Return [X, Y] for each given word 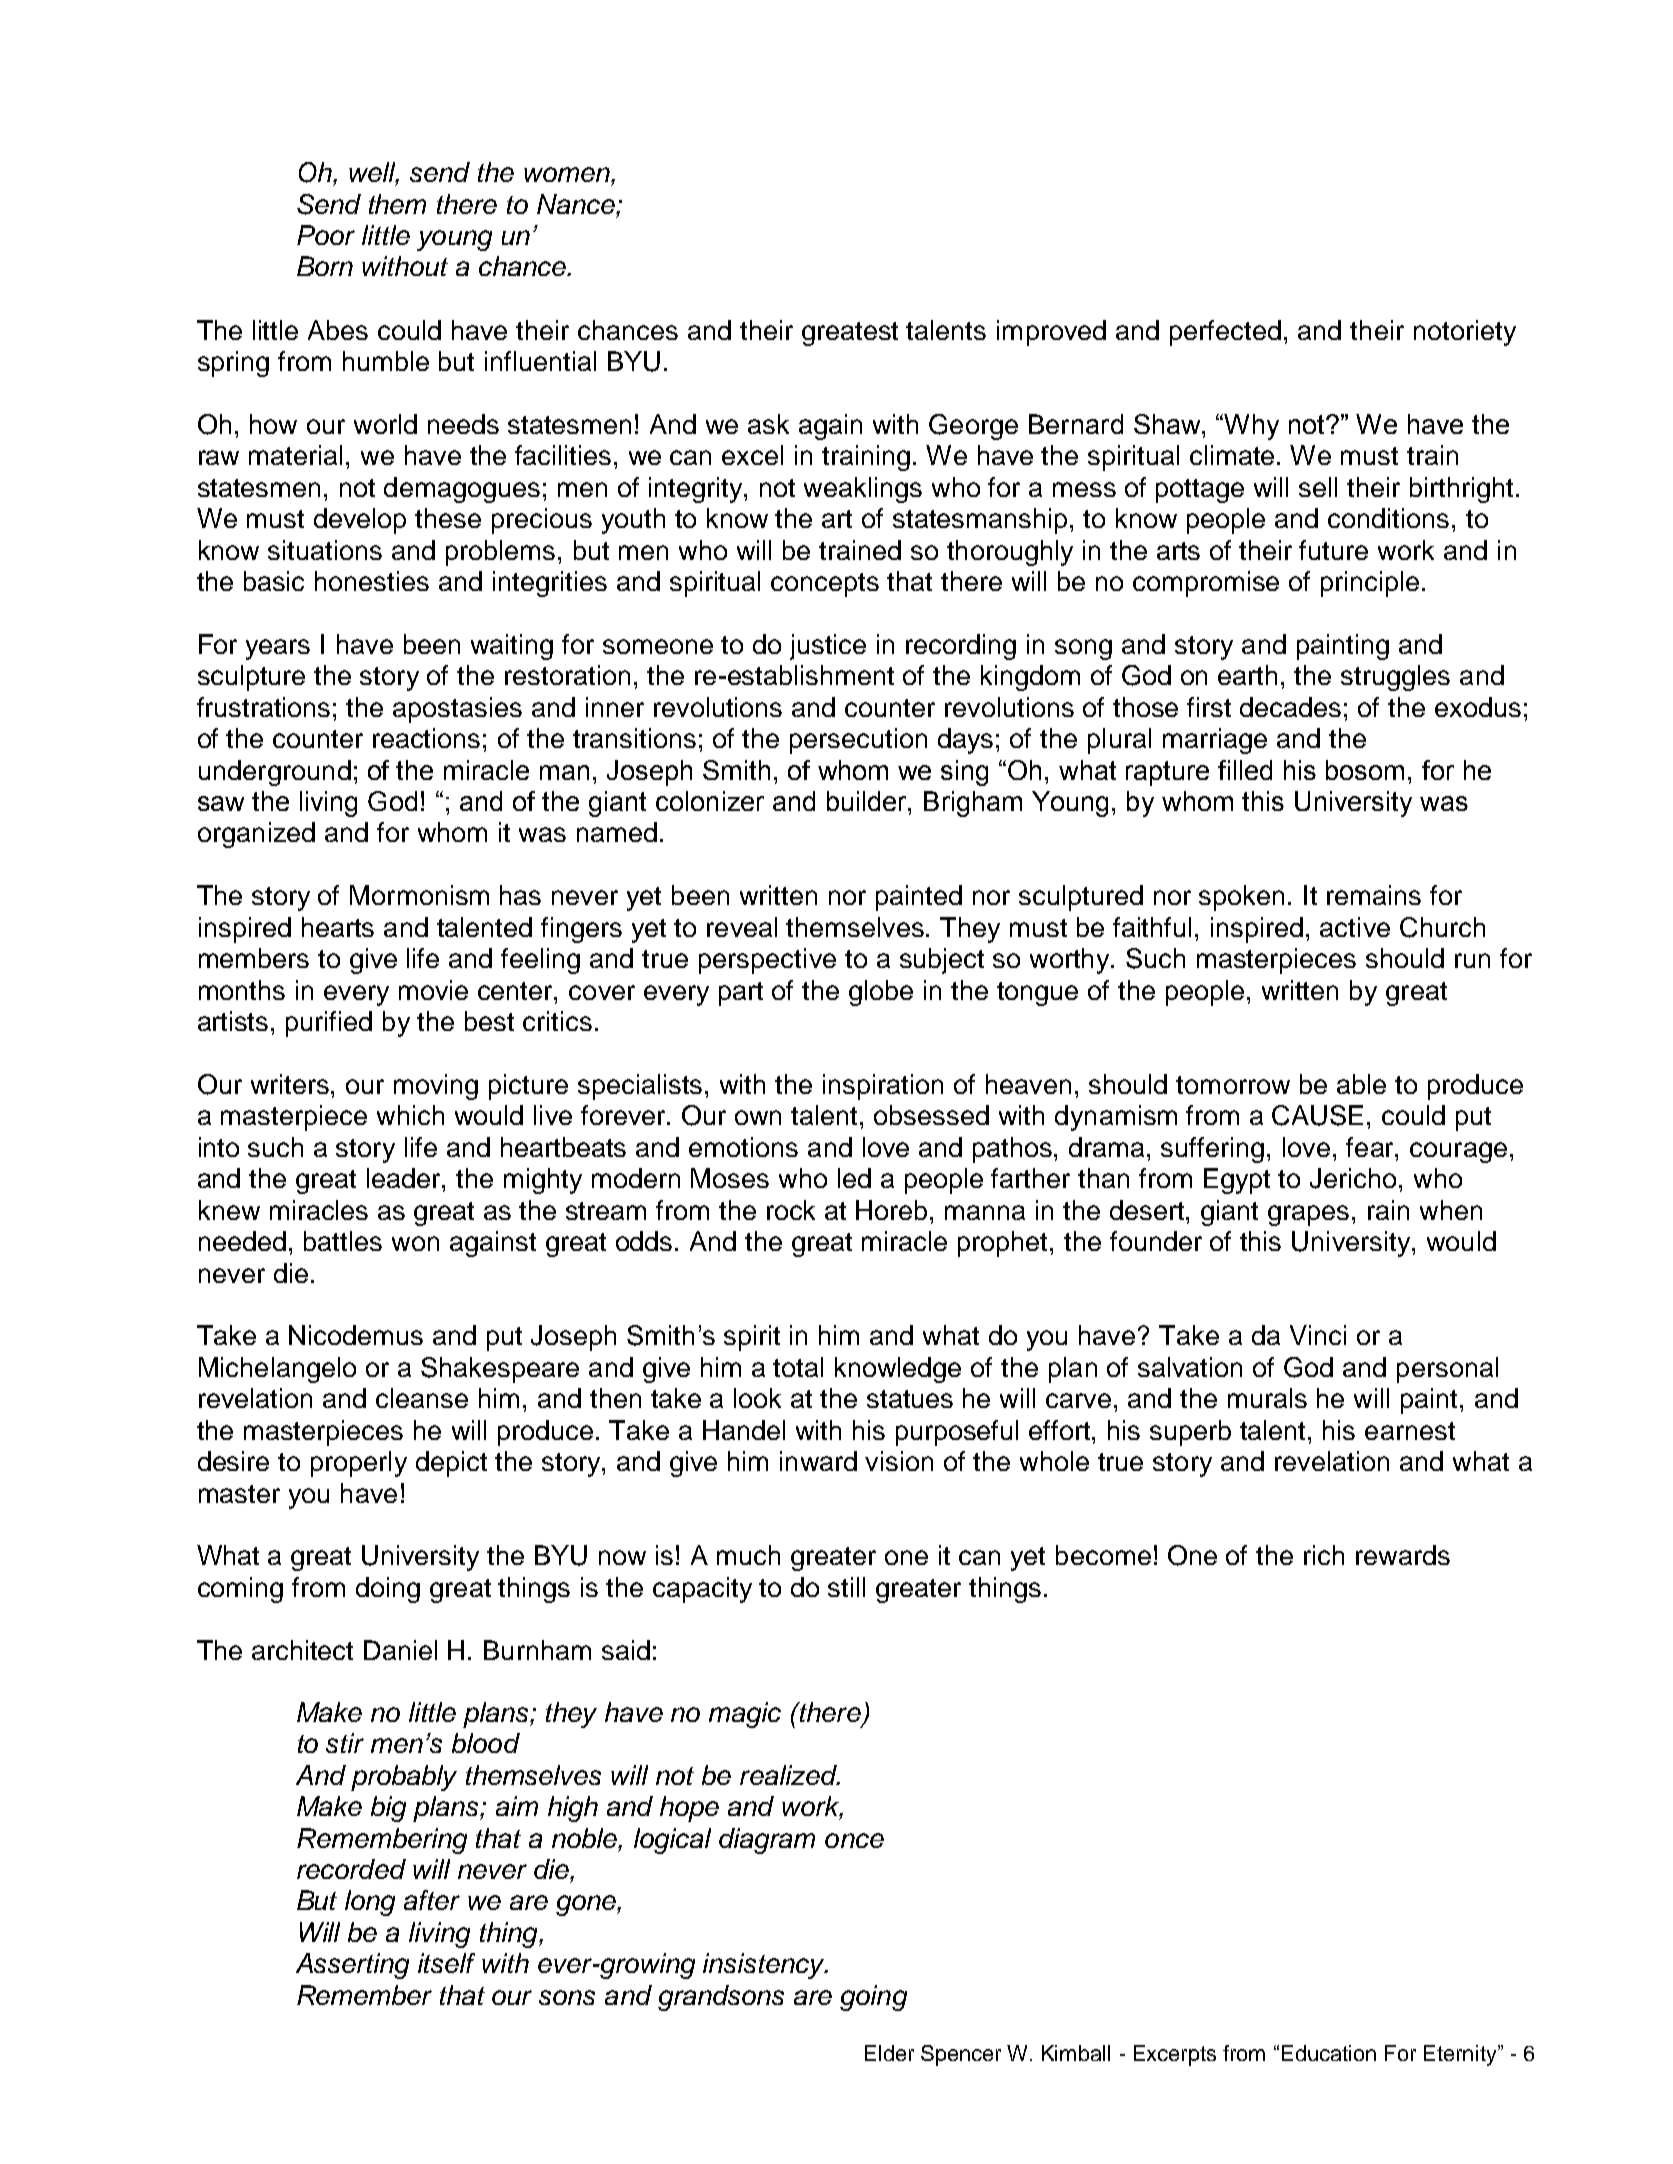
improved [1051, 333]
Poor [326, 235]
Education [1329, 2053]
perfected [1225, 333]
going [873, 1998]
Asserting [352, 1966]
